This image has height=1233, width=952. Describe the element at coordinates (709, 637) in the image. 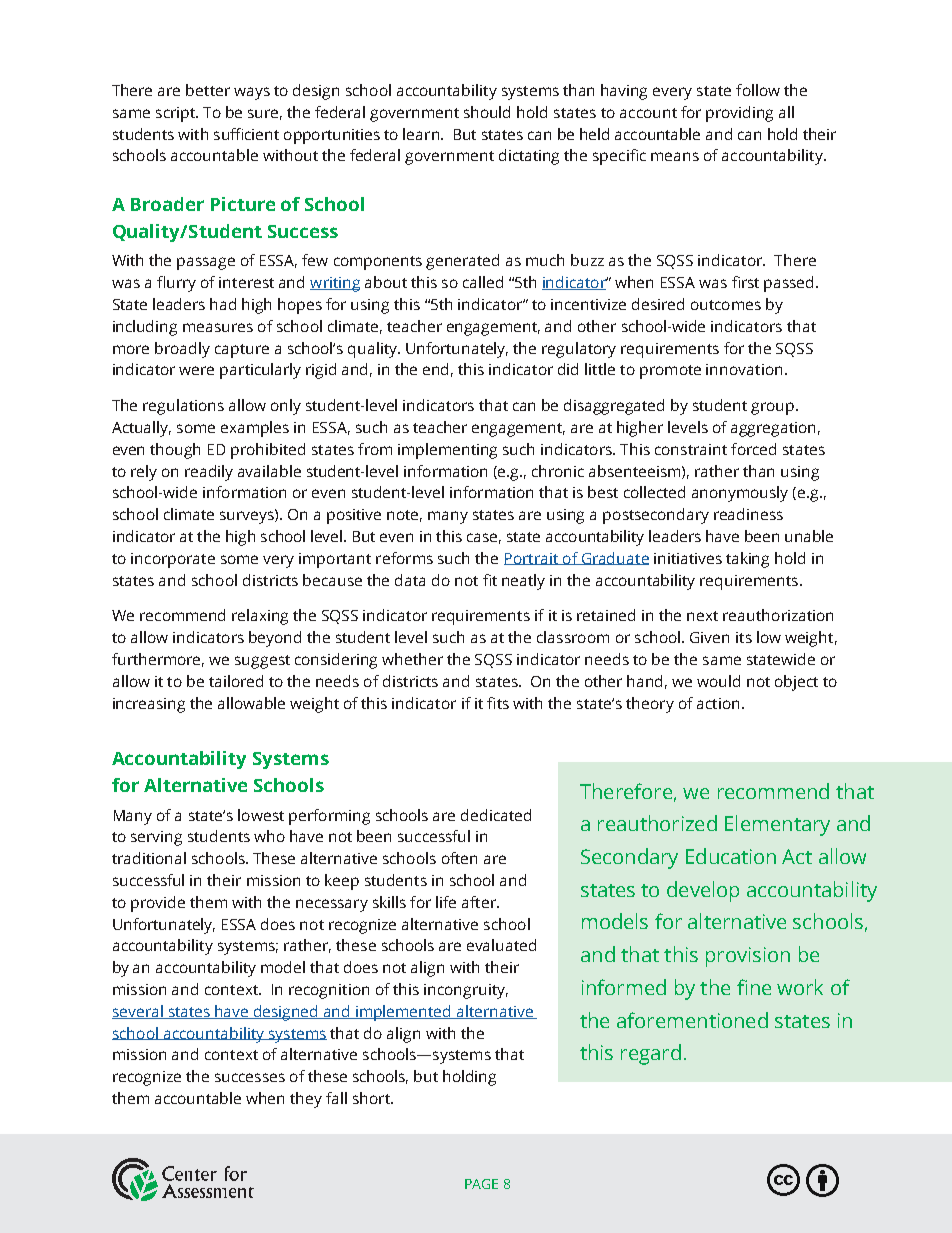

I see `Given` at that location.
